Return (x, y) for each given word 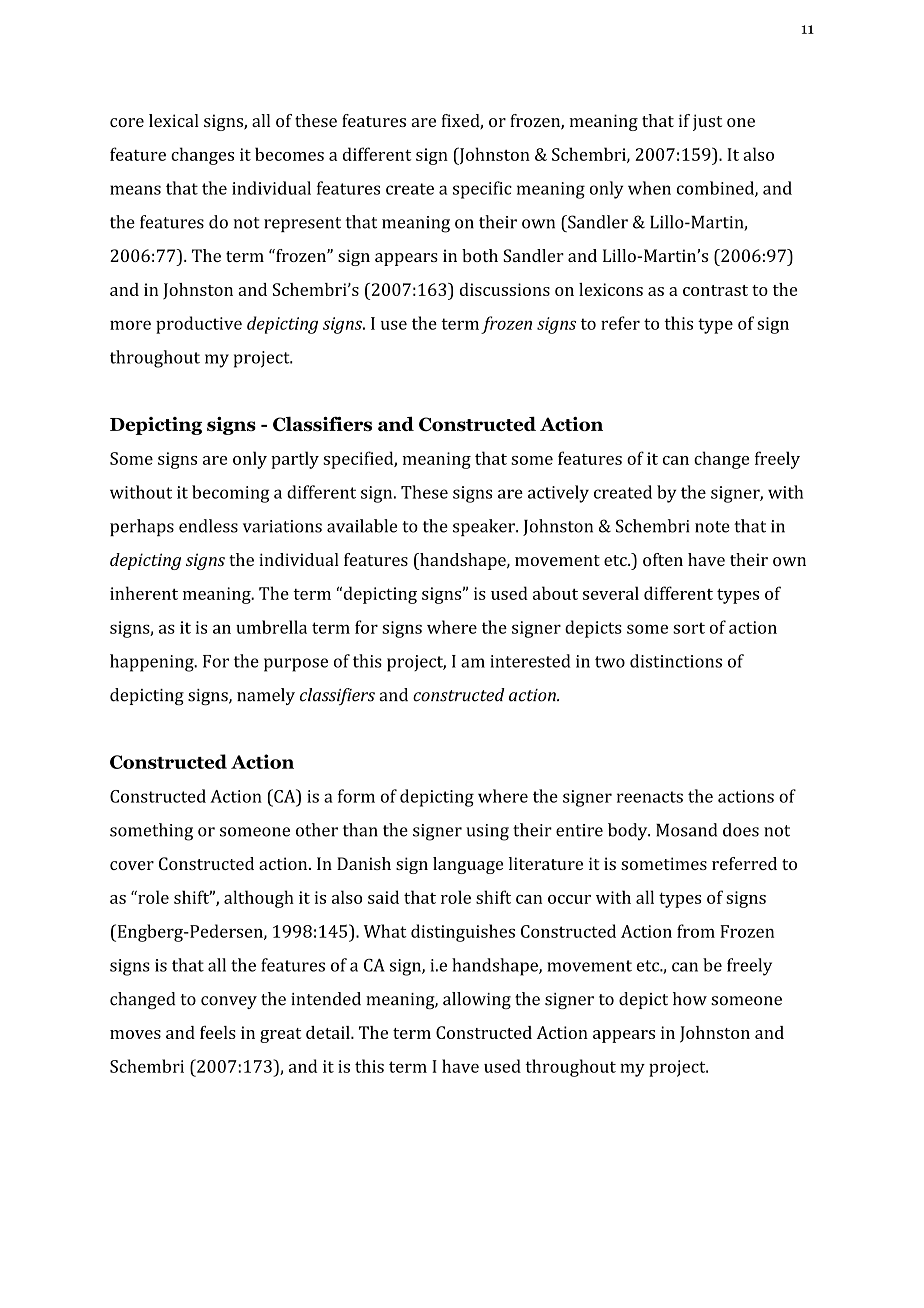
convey (229, 1002)
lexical (174, 120)
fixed (461, 121)
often (663, 559)
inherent (144, 593)
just (707, 122)
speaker (485, 527)
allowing (477, 1000)
